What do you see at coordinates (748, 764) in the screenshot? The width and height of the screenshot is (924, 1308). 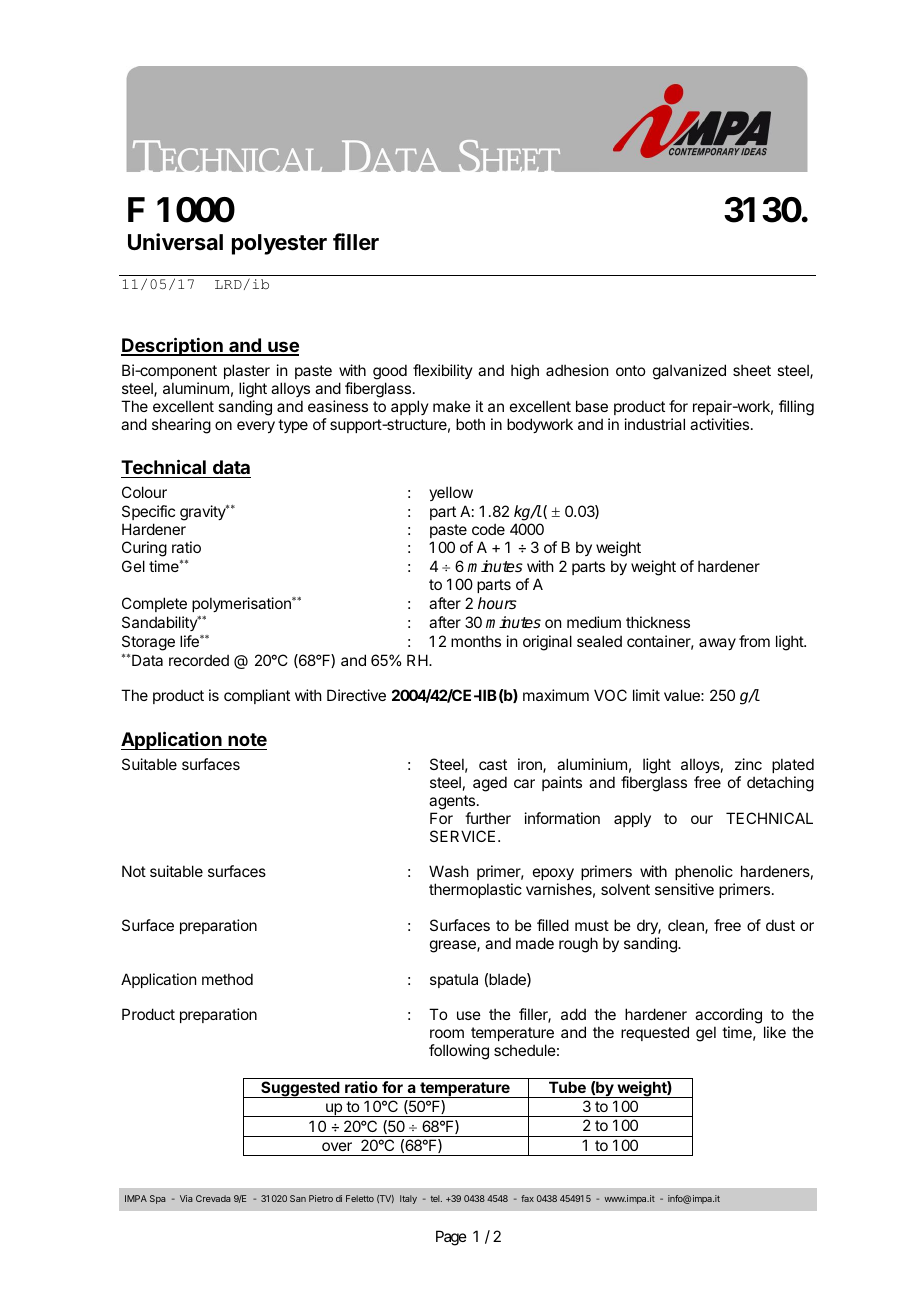 I see `zinc` at bounding box center [748, 764].
